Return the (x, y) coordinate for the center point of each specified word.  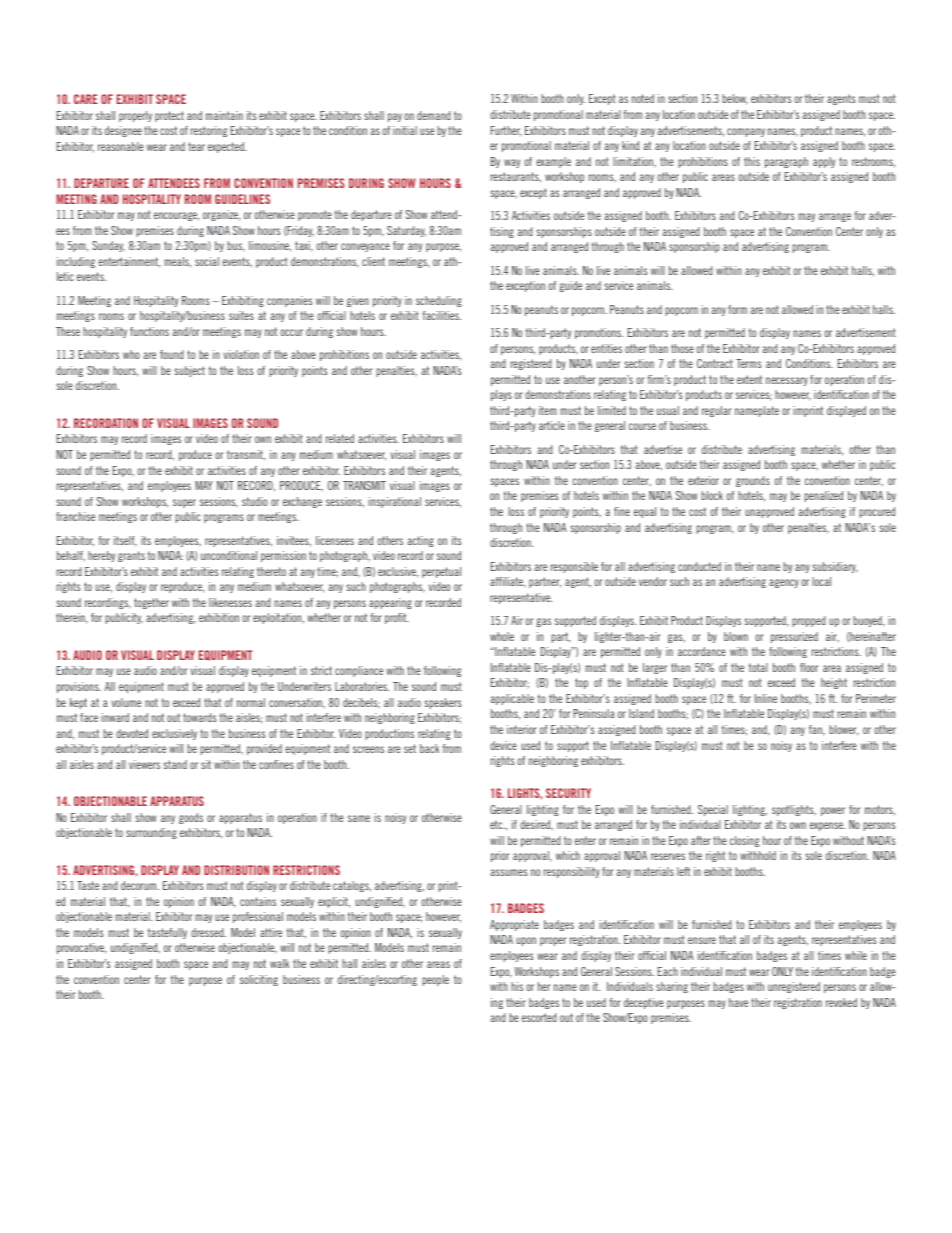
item (548, 410)
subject (189, 371)
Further (506, 131)
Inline (766, 698)
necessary (787, 381)
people (435, 980)
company (746, 132)
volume (126, 702)
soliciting (259, 980)
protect (169, 116)
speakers (443, 703)
